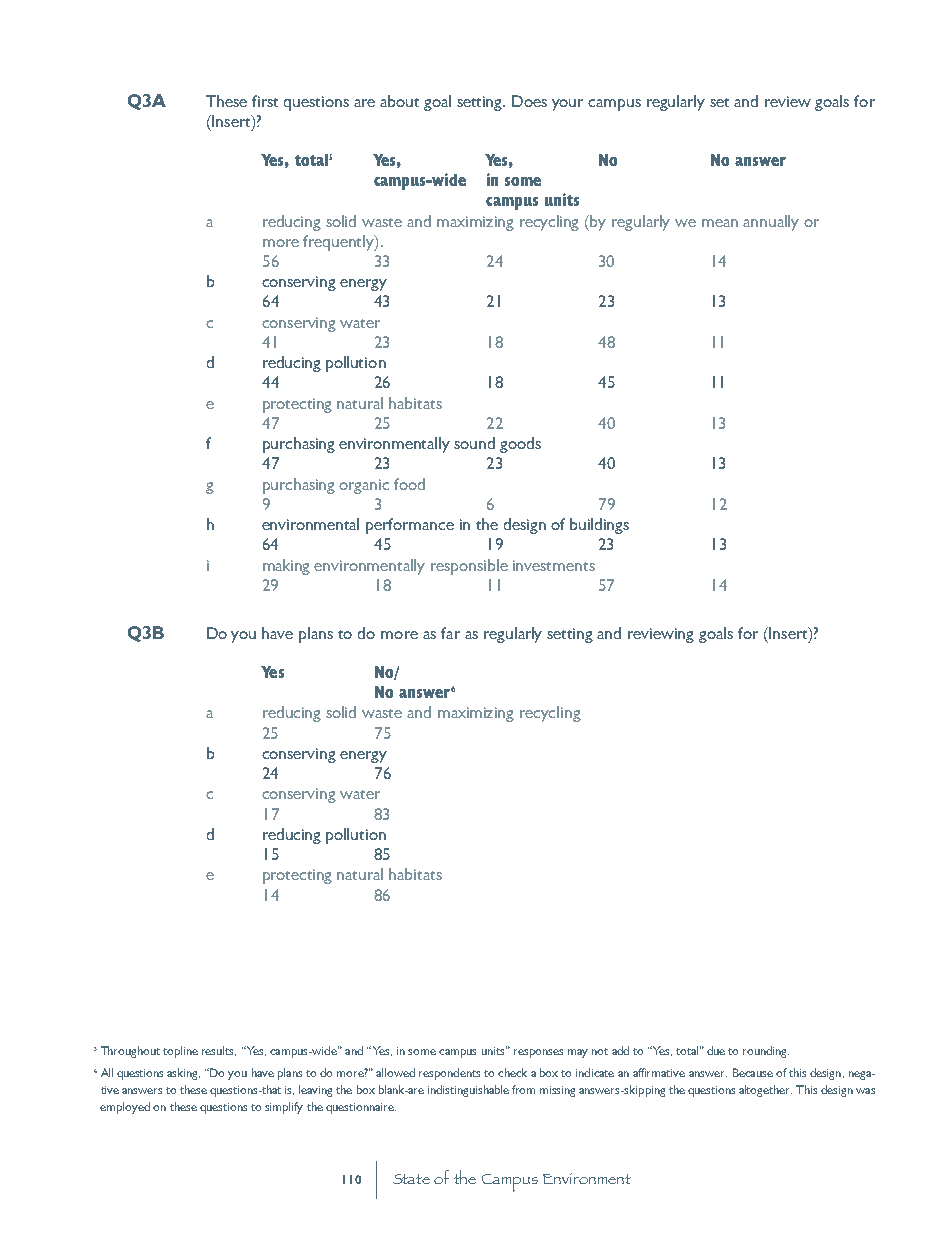 The image size is (952, 1233). What do you see at coordinates (450, 633) in the page?
I see `far` at bounding box center [450, 633].
